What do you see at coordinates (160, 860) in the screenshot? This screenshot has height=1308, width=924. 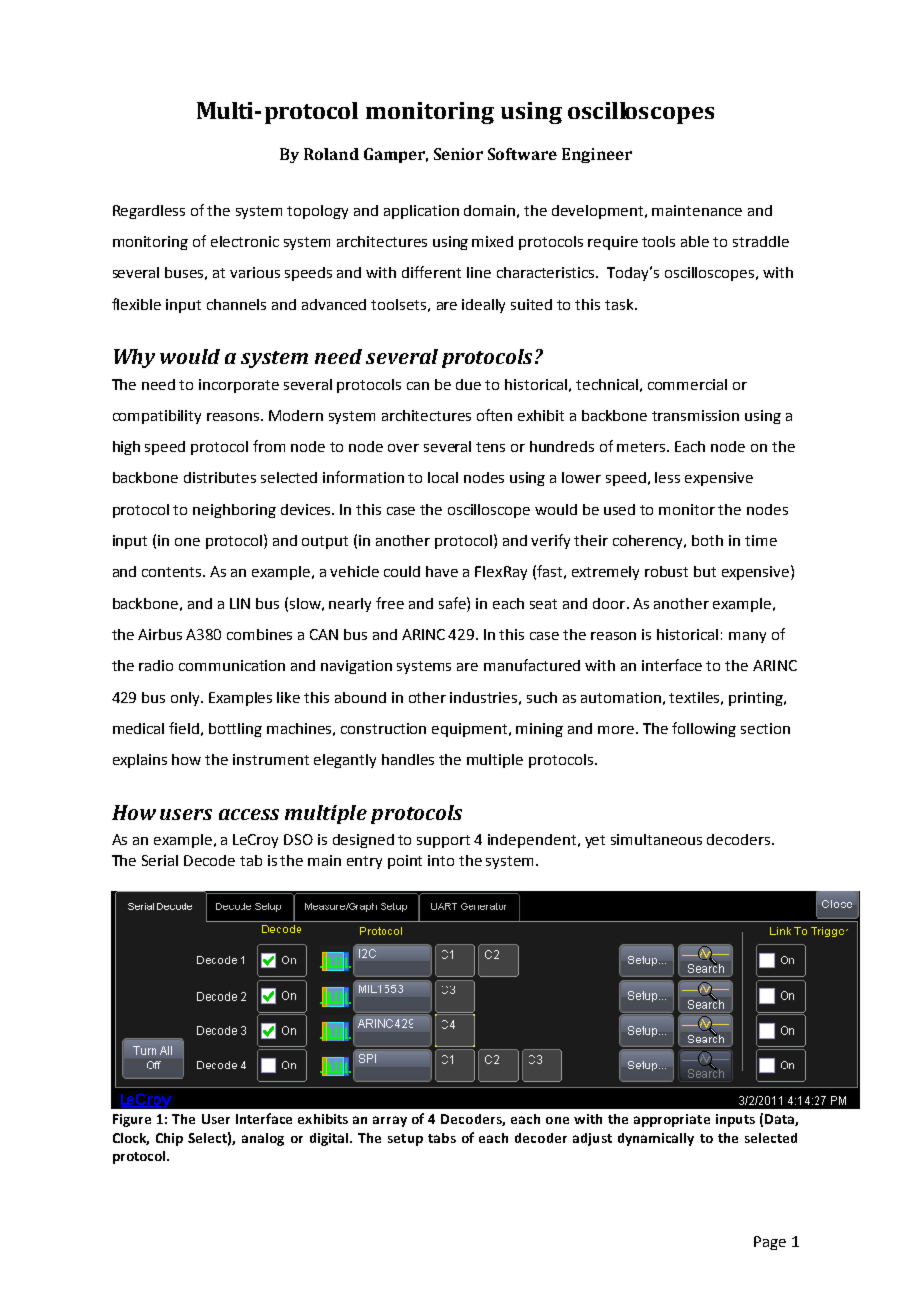 I see `Serial` at bounding box center [160, 860].
